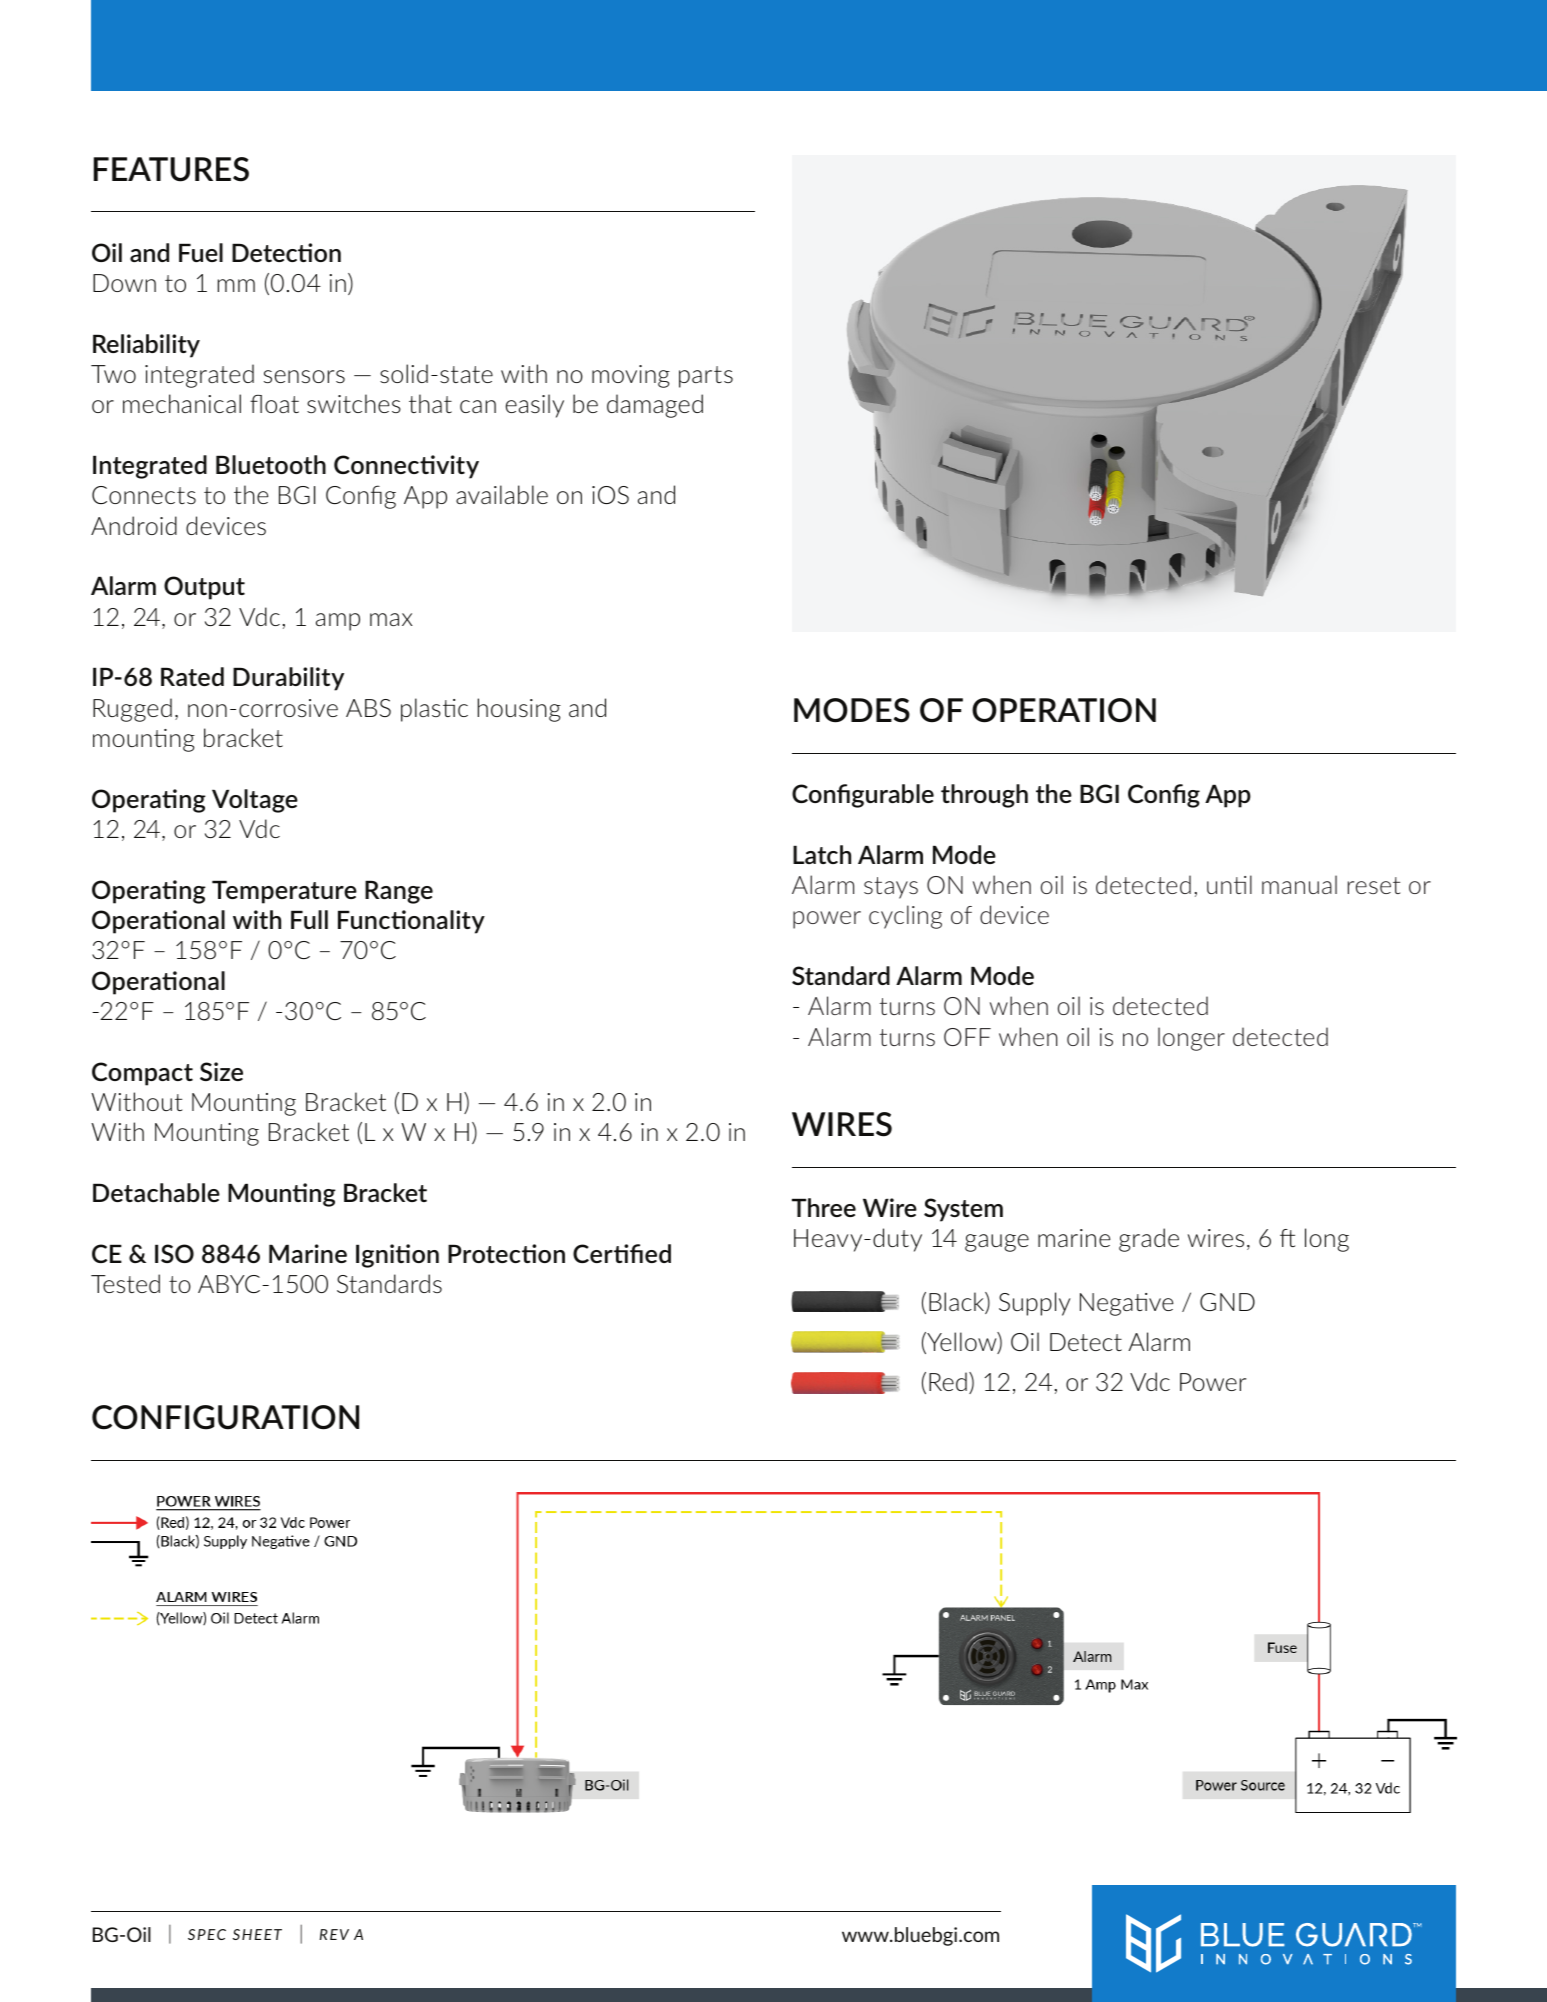 The height and width of the document is (2002, 1547). Describe the element at coordinates (948, 1381) in the document. I see `Red` at that location.
